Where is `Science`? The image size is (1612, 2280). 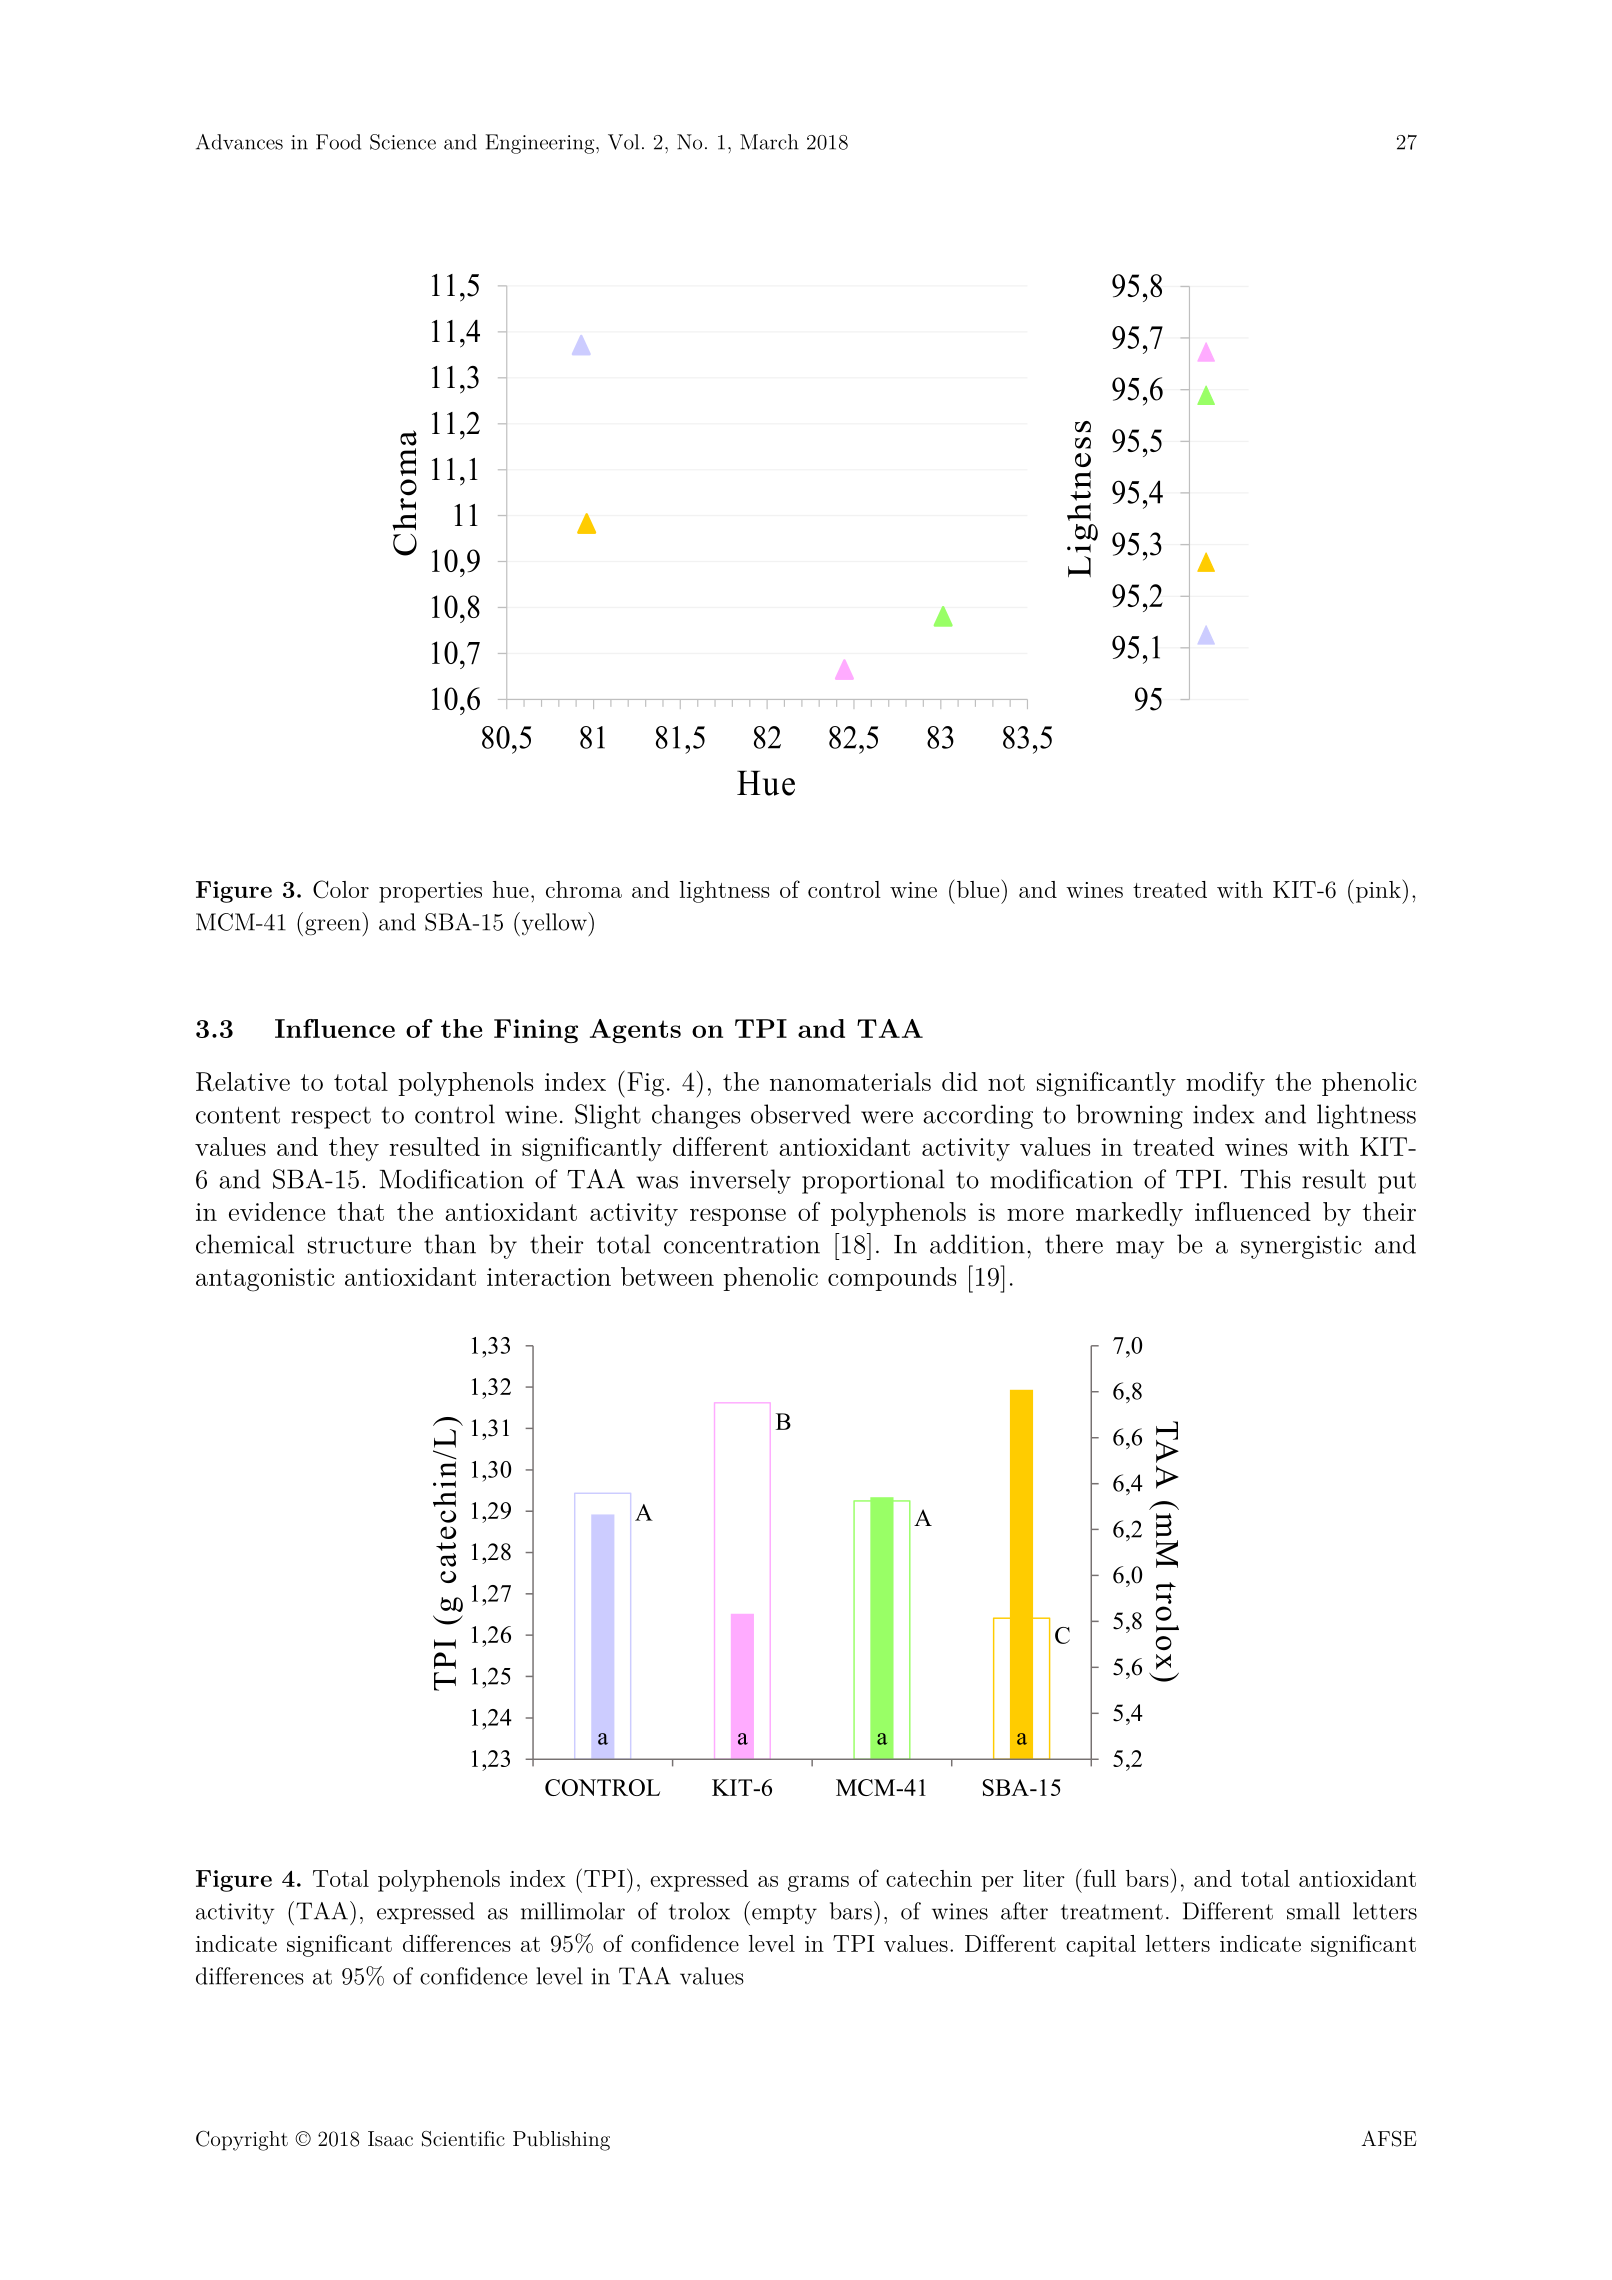
Science is located at coordinates (403, 142).
